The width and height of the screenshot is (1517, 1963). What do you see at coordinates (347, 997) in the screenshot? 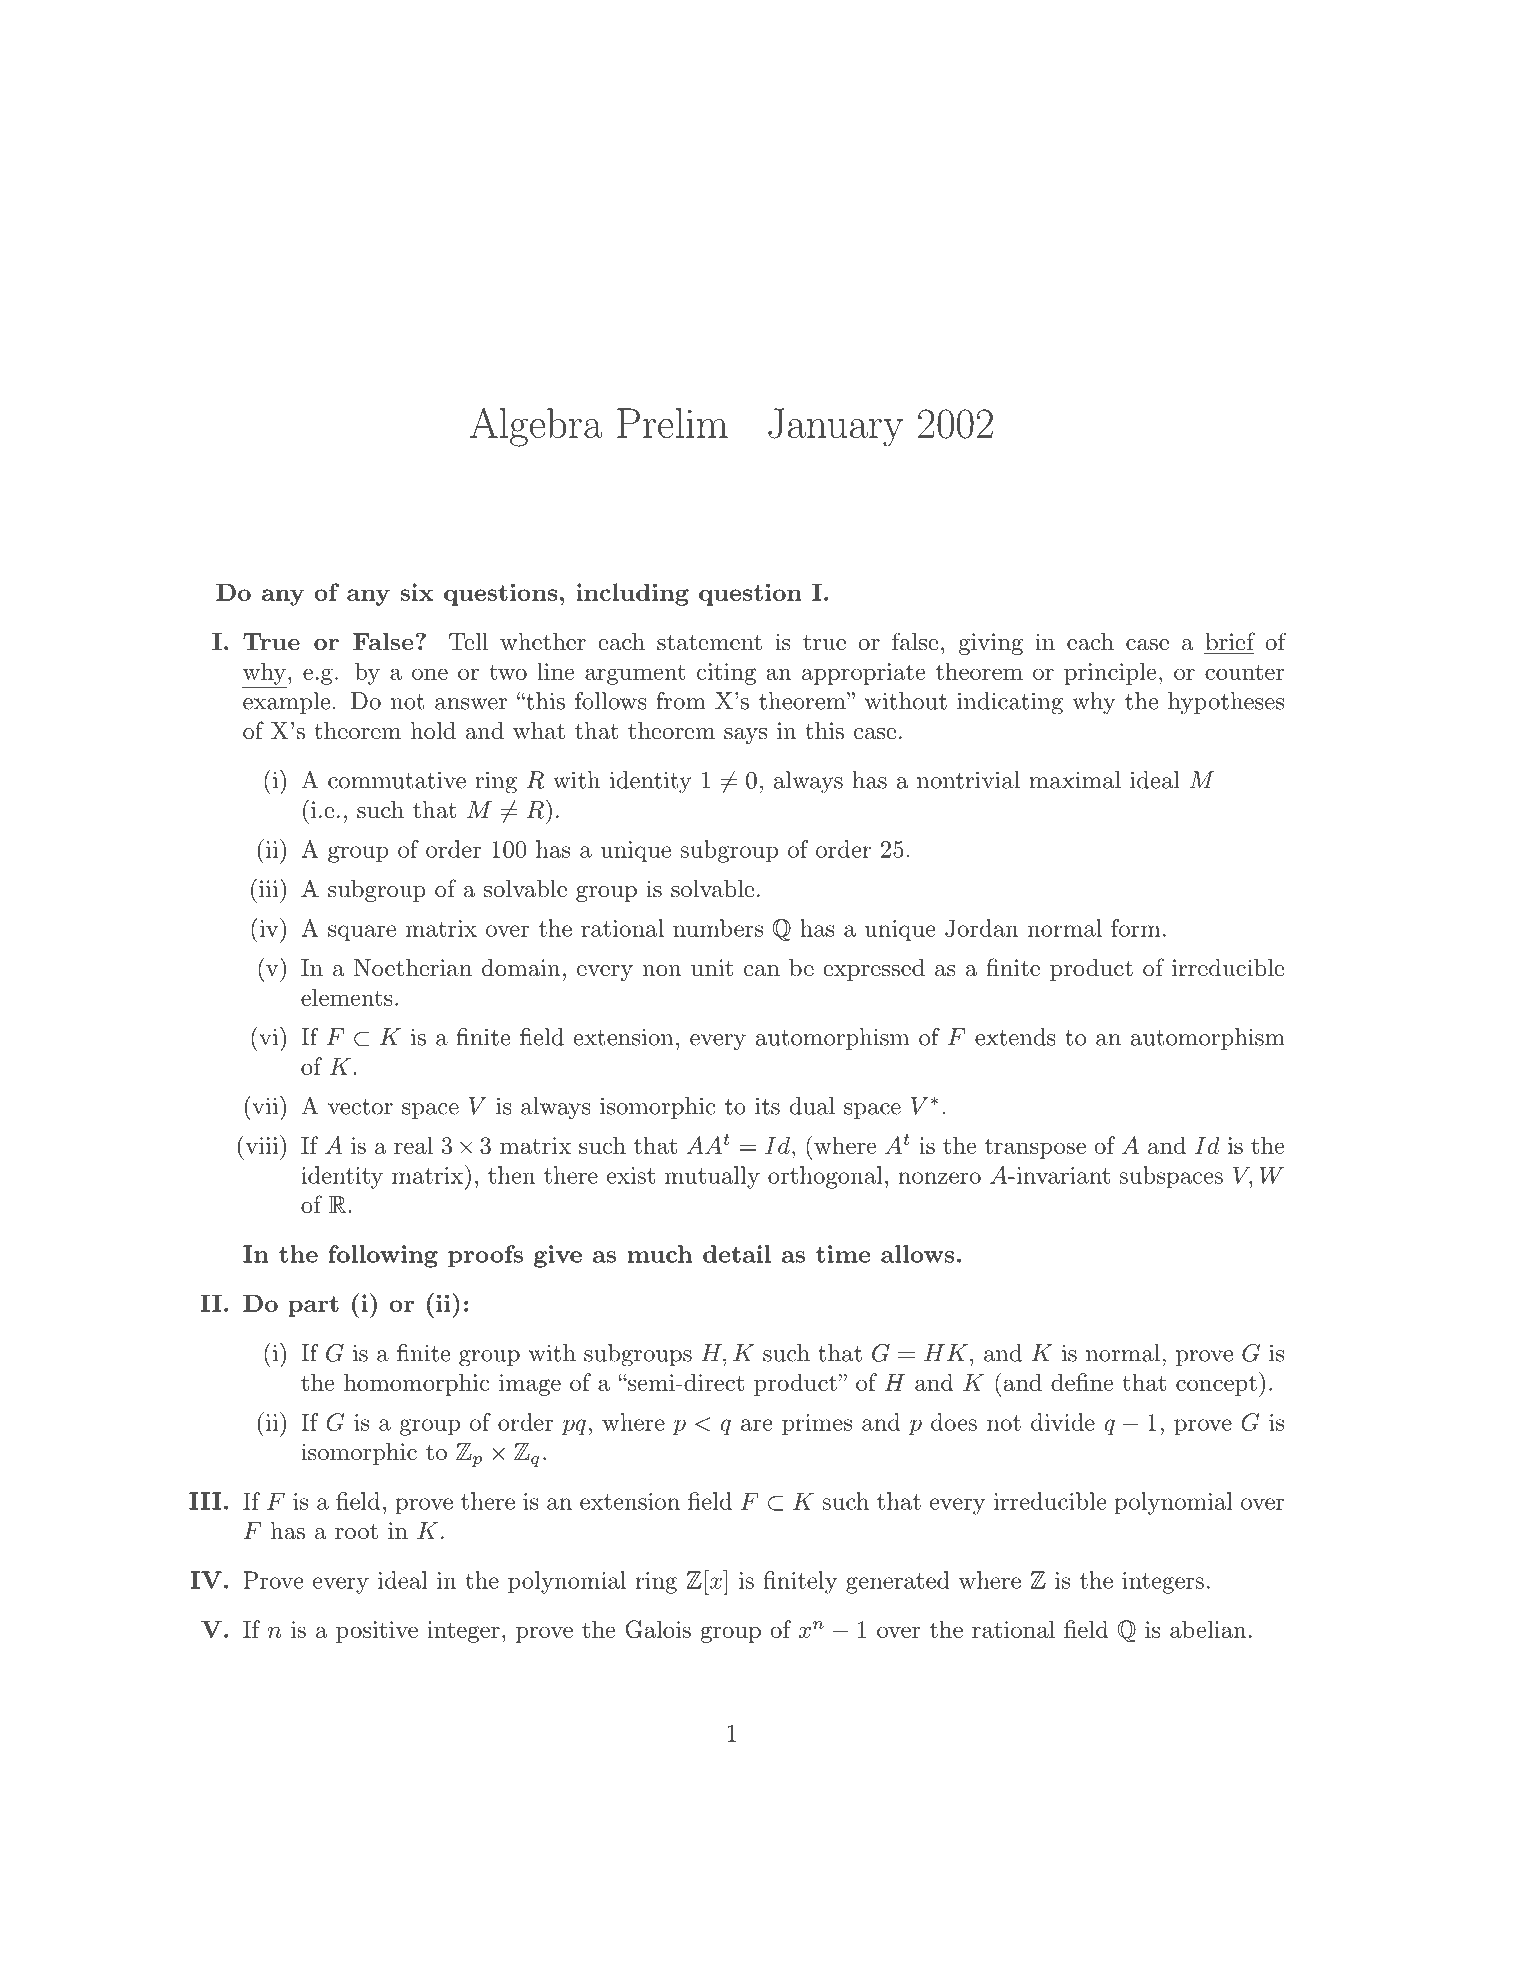
I see `elements` at bounding box center [347, 997].
